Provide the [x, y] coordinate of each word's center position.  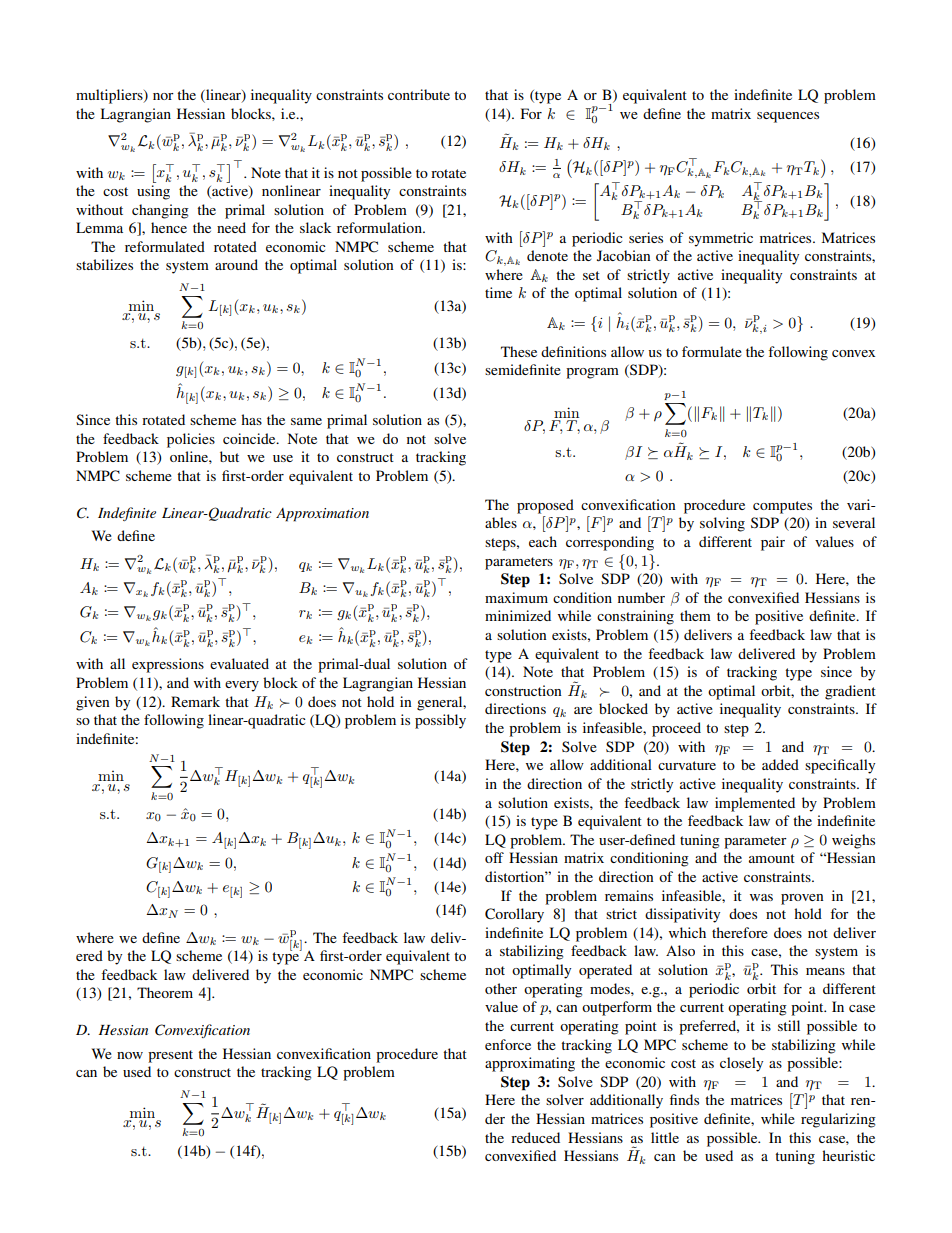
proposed [545, 506]
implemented [755, 804]
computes [782, 507]
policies [191, 440]
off [494, 857]
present [170, 1056]
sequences [788, 117]
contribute [419, 94]
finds [684, 1099]
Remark [195, 701]
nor [163, 96]
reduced [535, 1137]
